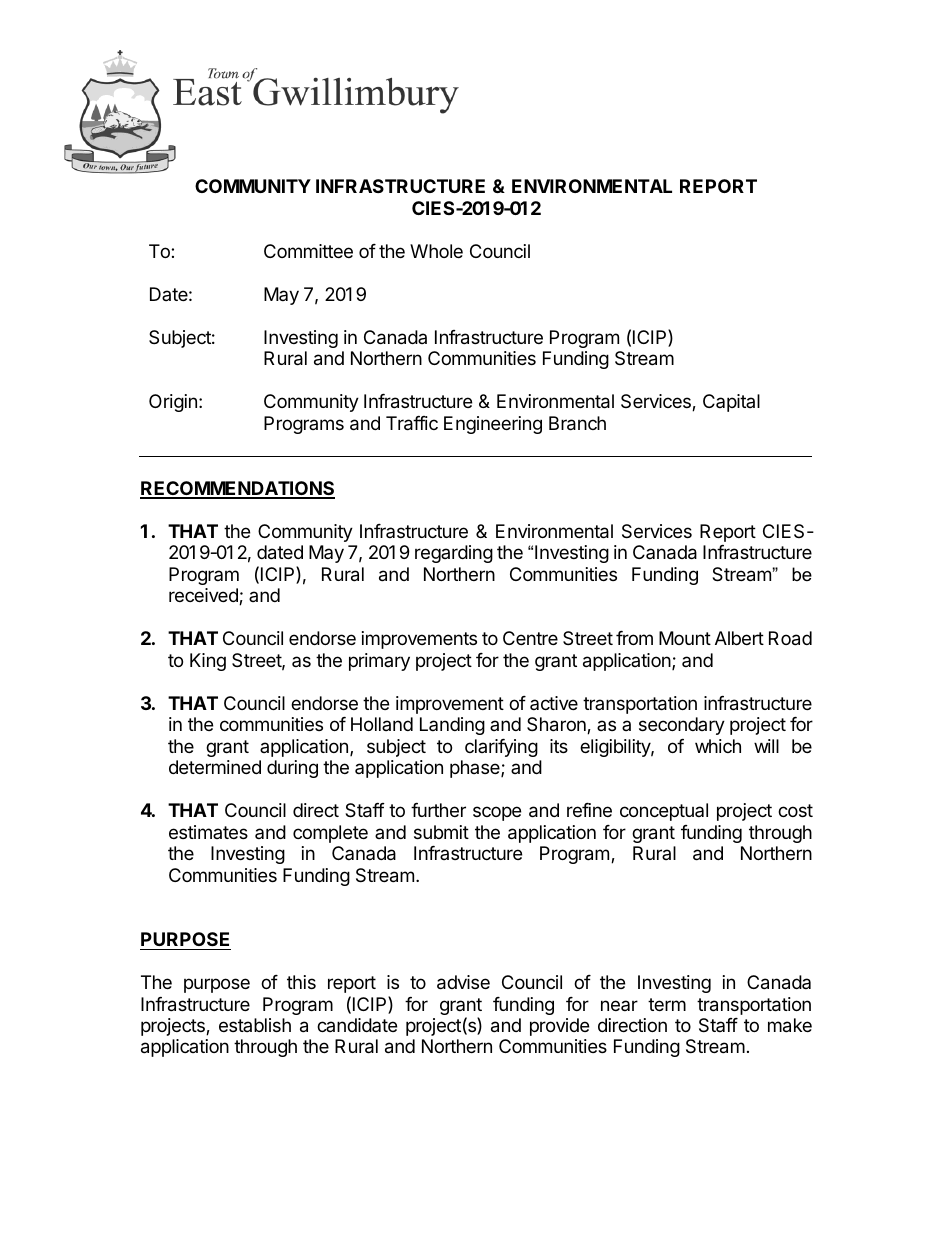 The height and width of the page is (1233, 952). What do you see at coordinates (463, 982) in the page?
I see `advise` at bounding box center [463, 982].
